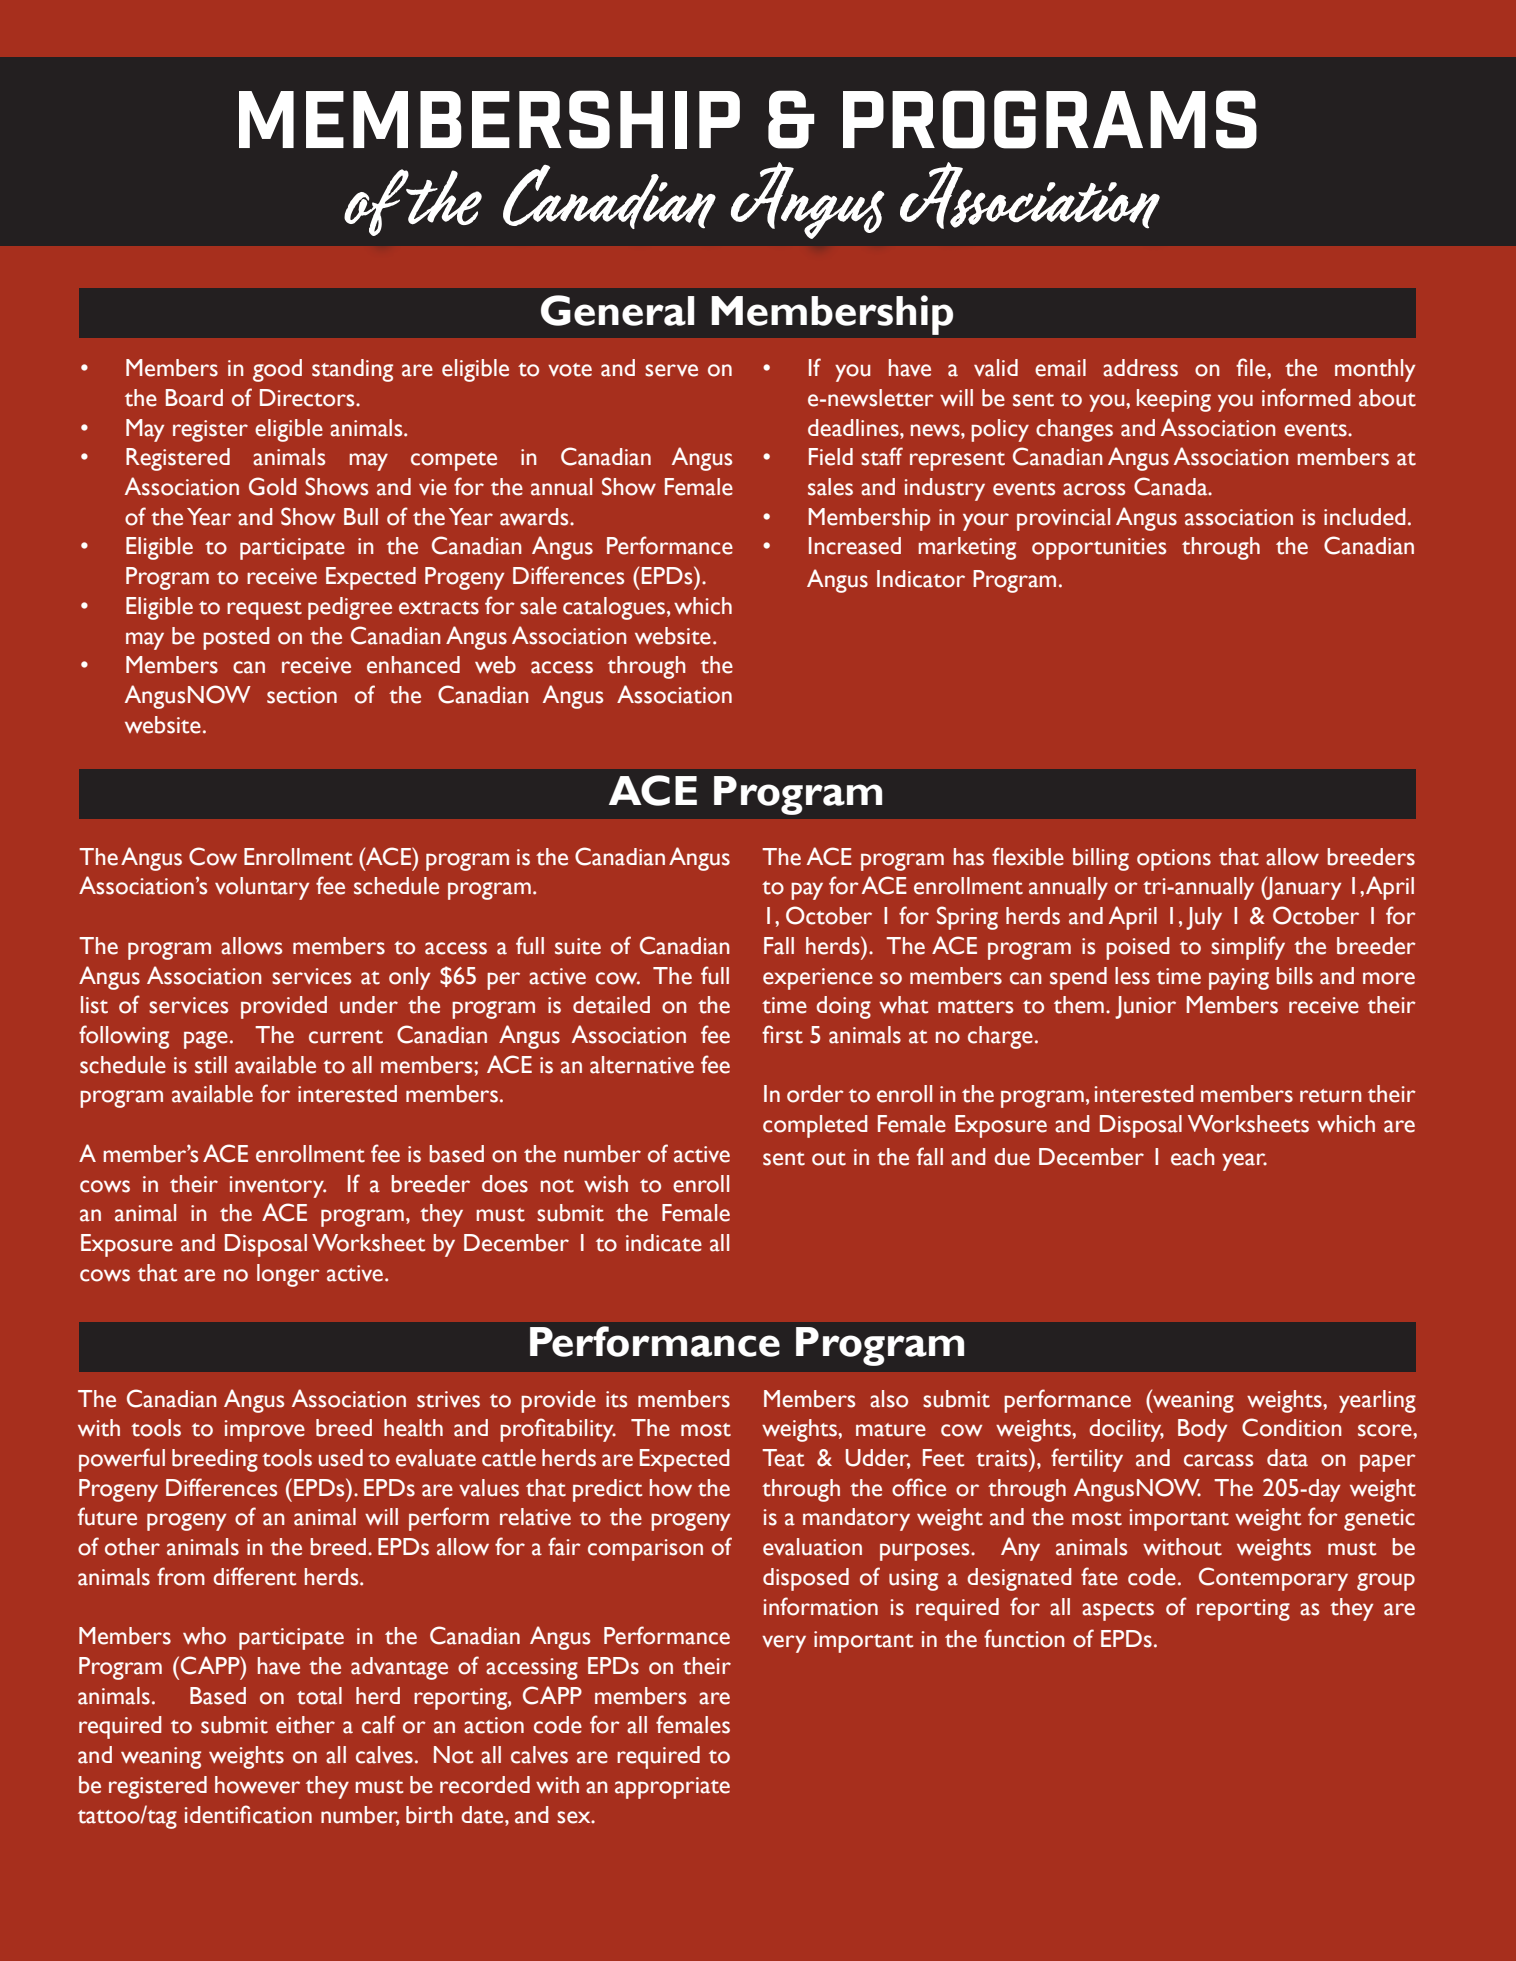 This screenshot has height=1961, width=1516. I want to click on serve, so click(671, 370).
